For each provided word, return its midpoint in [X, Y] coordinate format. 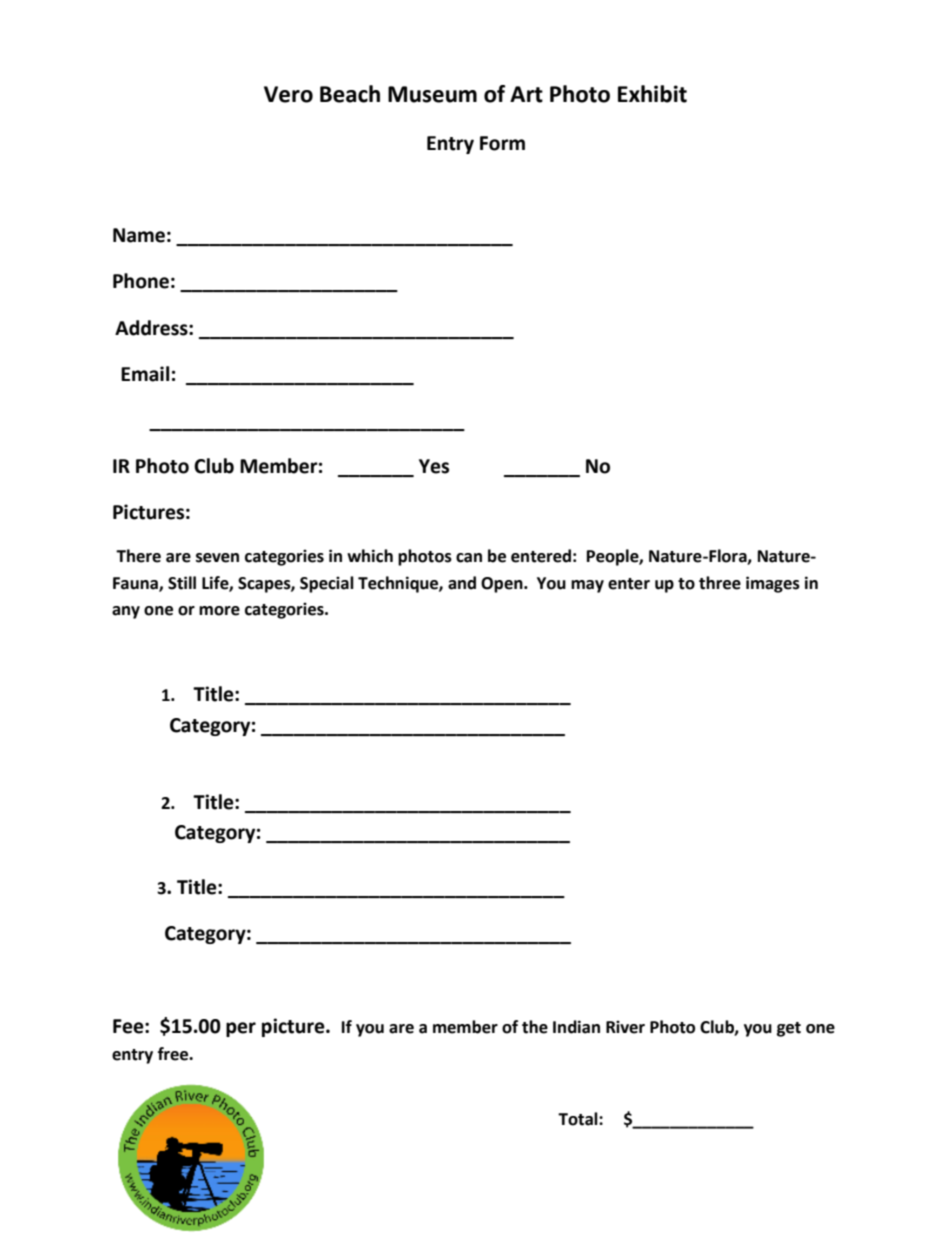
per [241, 1029]
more [219, 611]
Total [579, 1119]
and [462, 583]
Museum [432, 94]
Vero [288, 94]
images [773, 584]
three [720, 583]
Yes [434, 466]
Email [145, 374]
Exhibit [652, 94]
